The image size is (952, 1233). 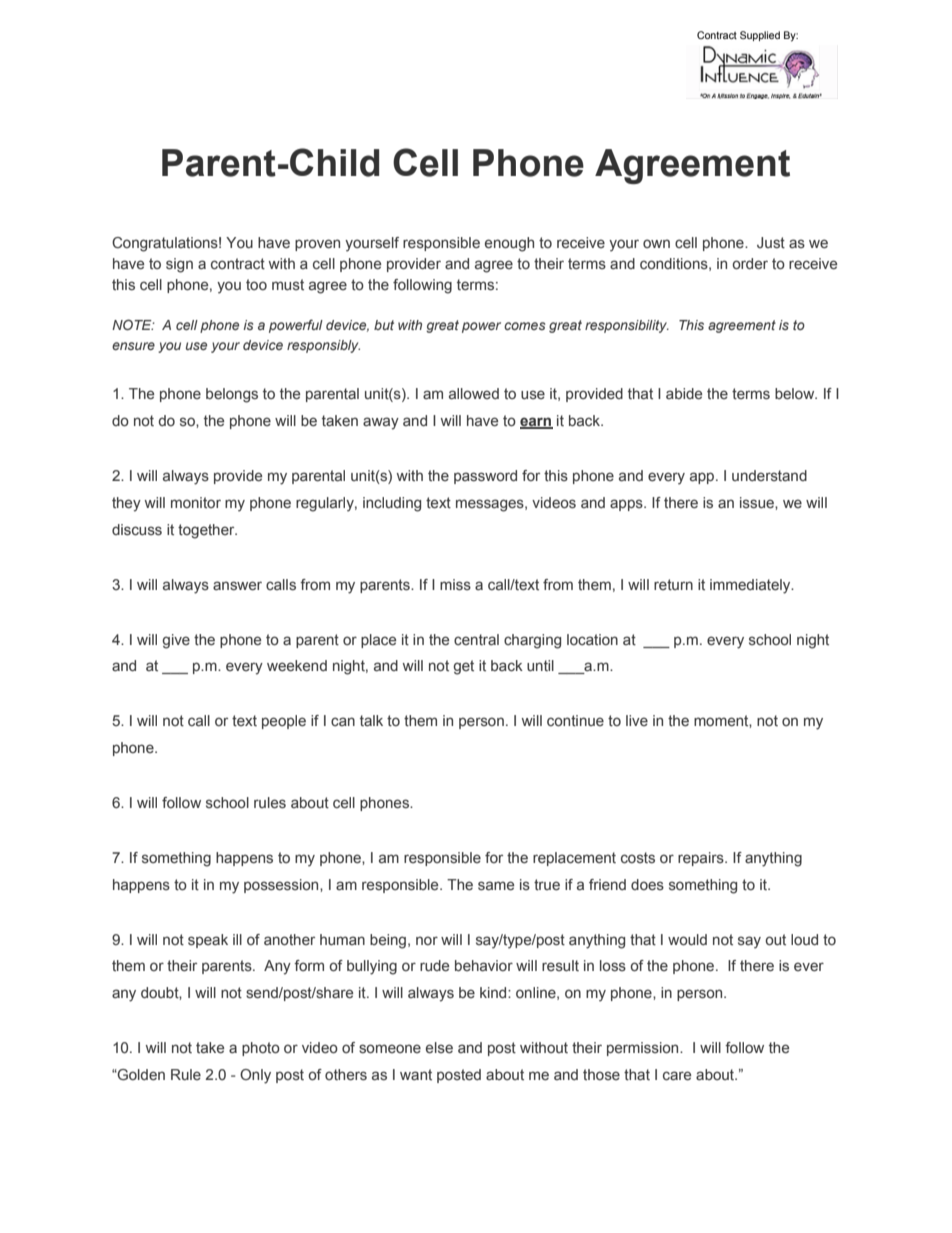 I want to click on photo, so click(x=261, y=1049).
